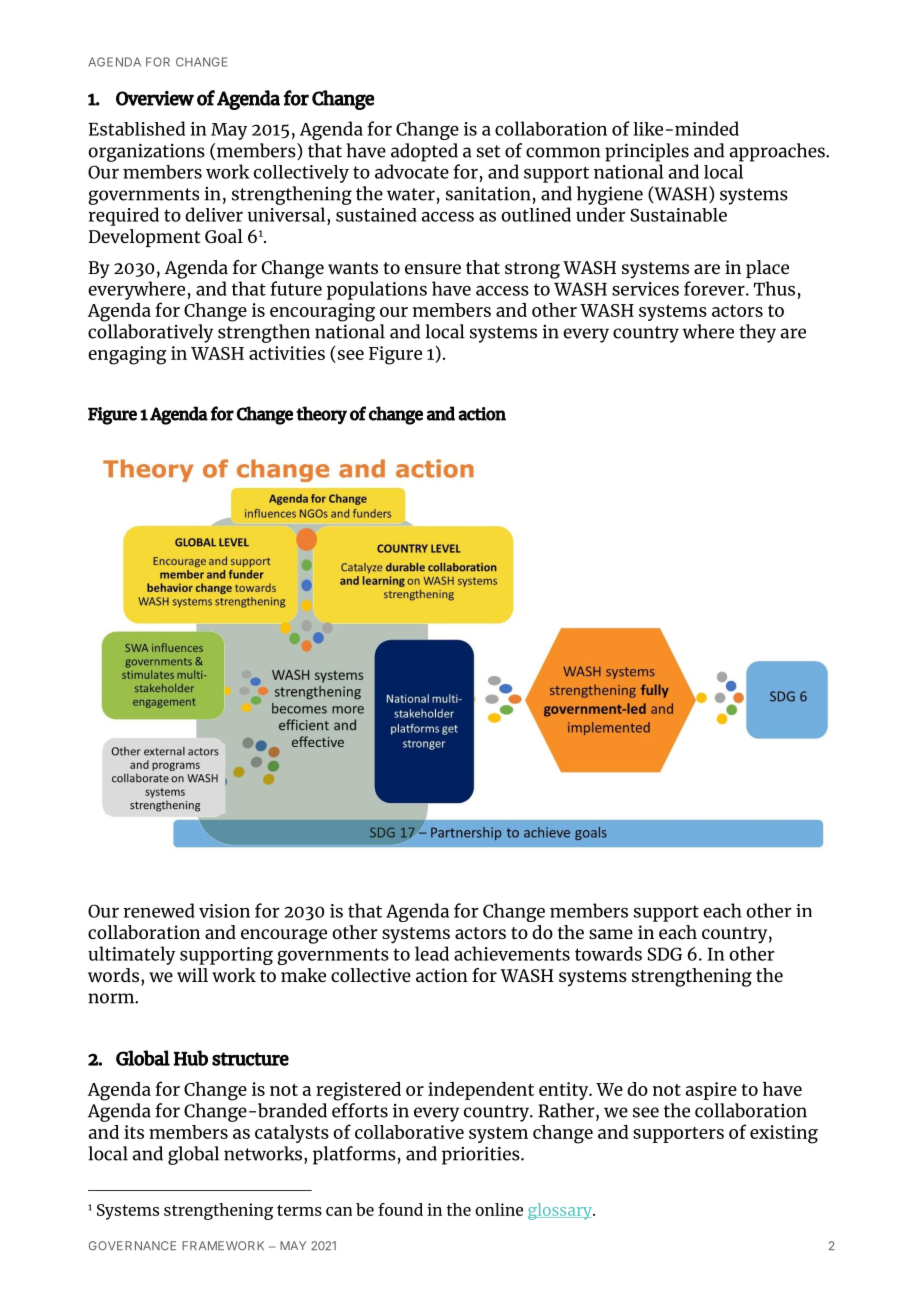  Describe the element at coordinates (159, 910) in the document. I see `renewed` at that location.
